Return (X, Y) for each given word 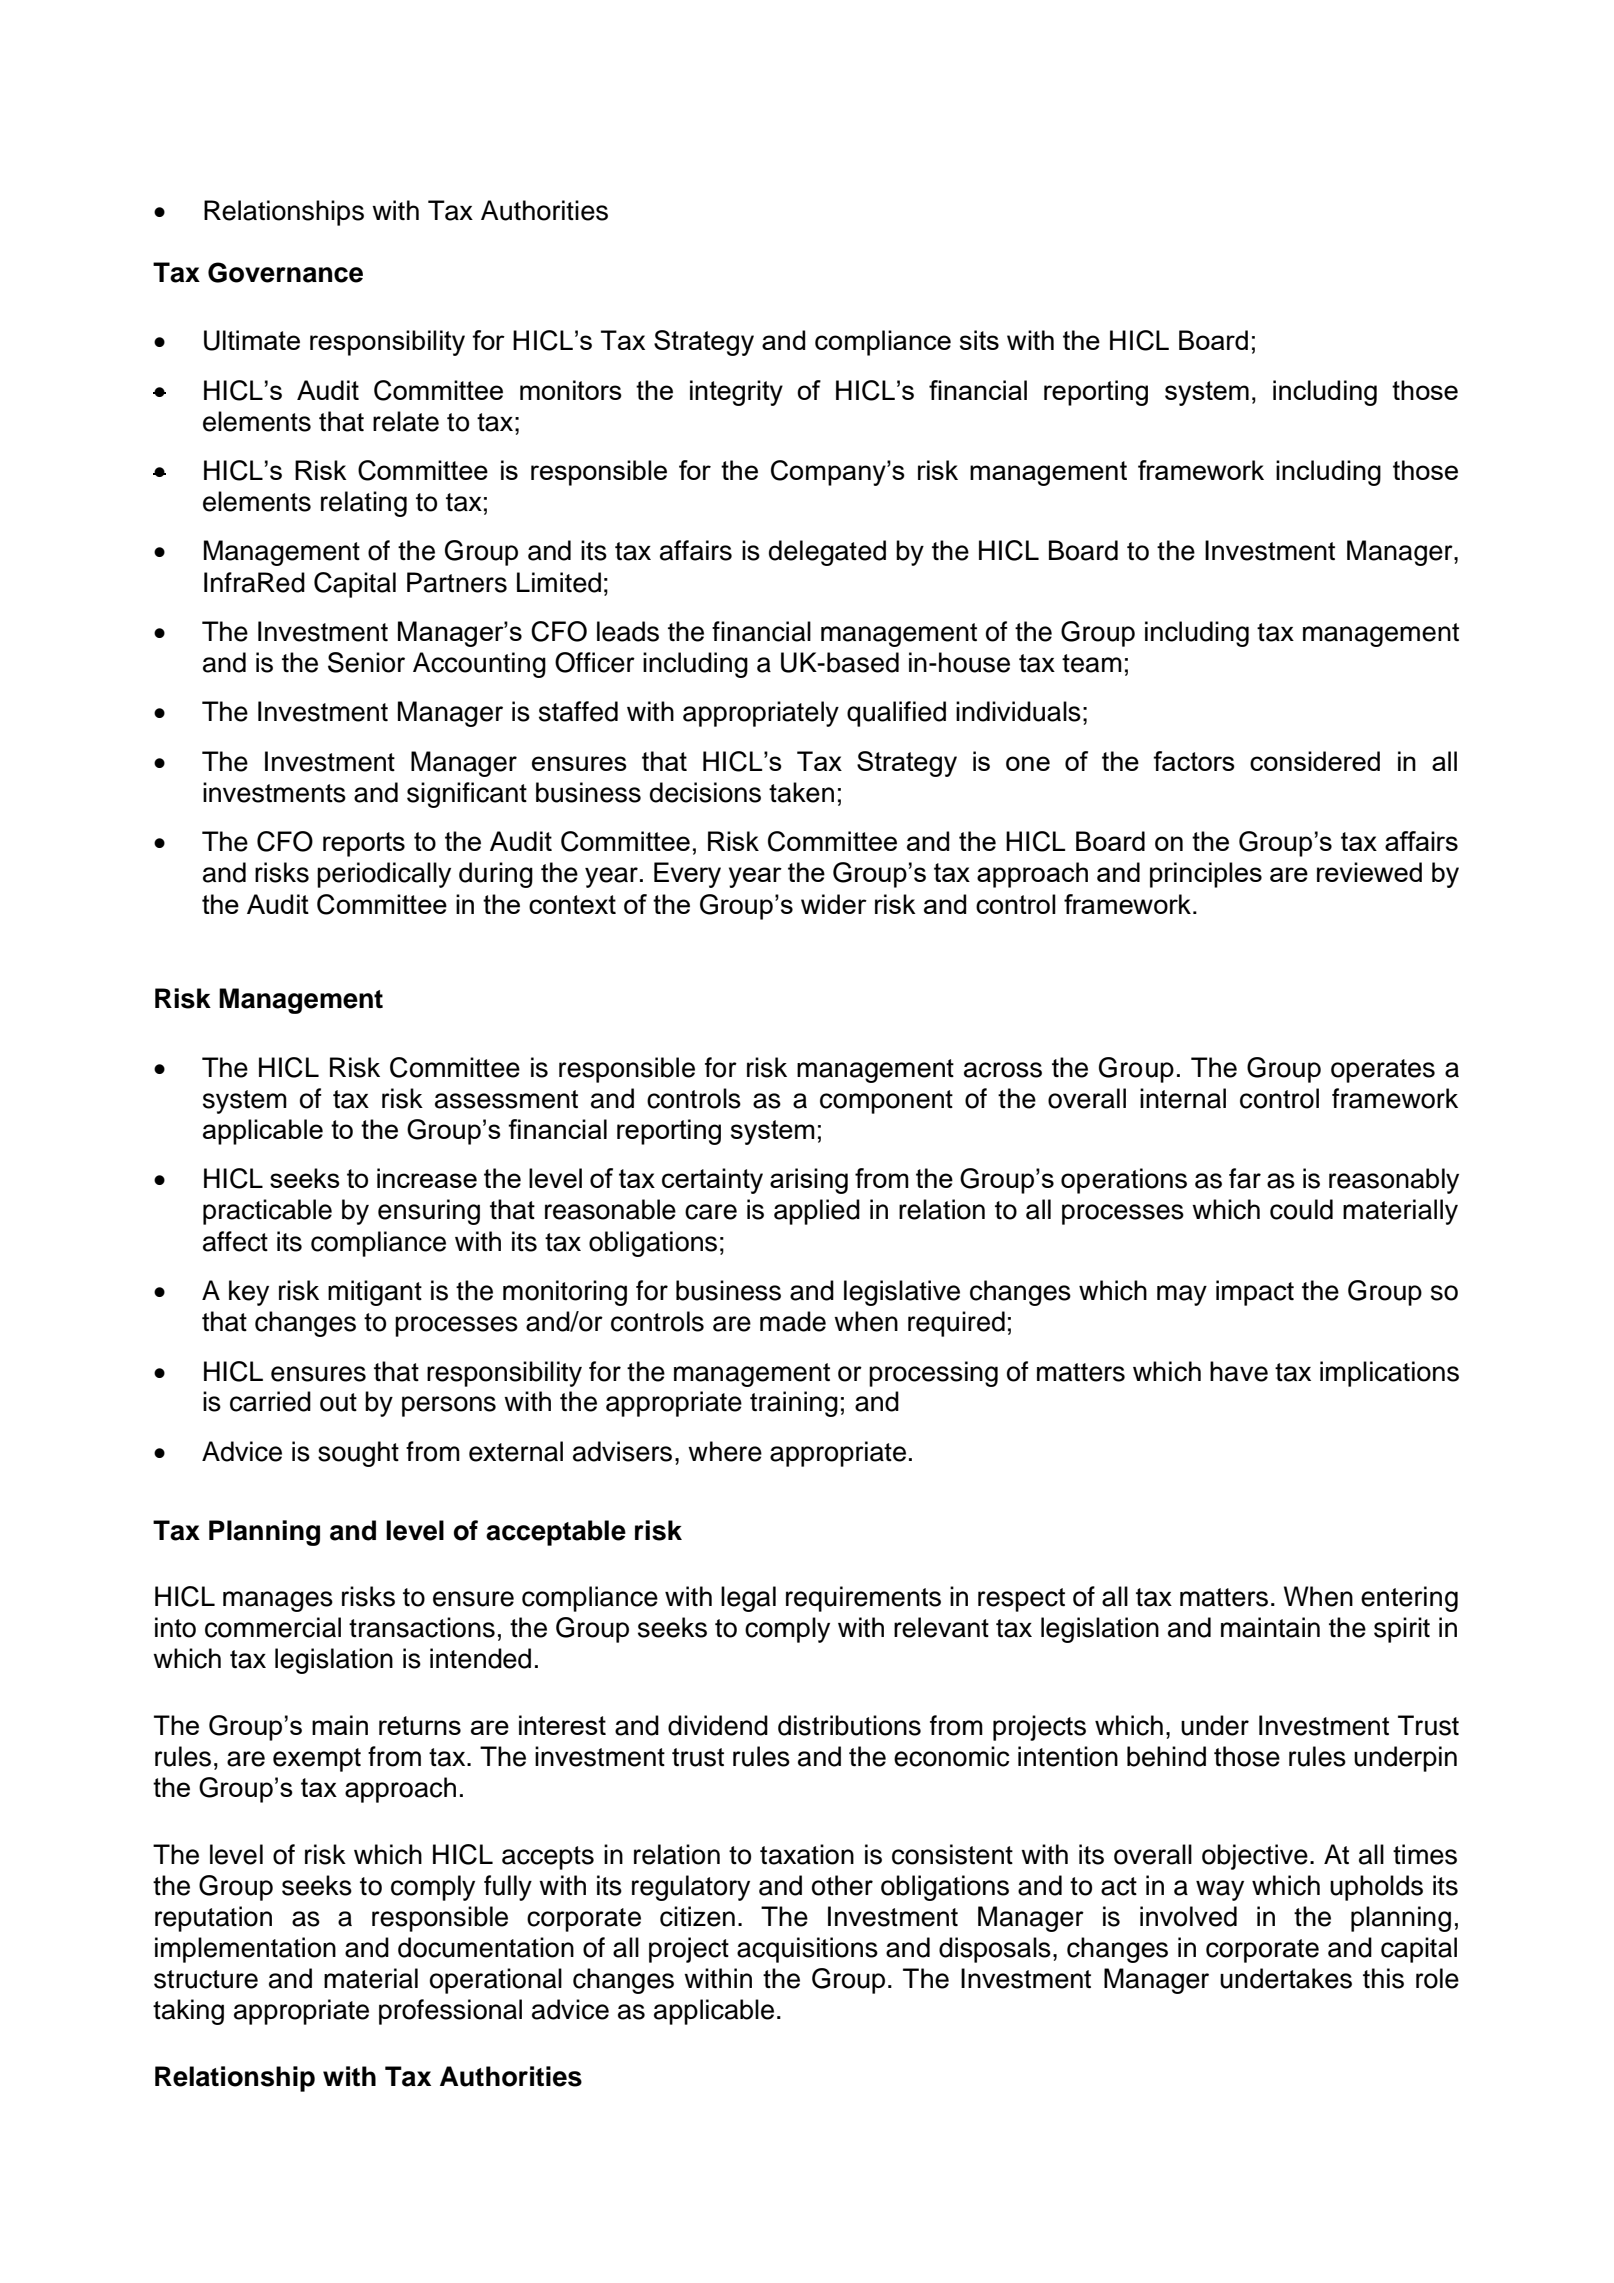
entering (1409, 1599)
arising (809, 1181)
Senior (366, 662)
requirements (863, 1599)
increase (427, 1178)
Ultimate (252, 340)
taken (801, 792)
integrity (736, 393)
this (1383, 1978)
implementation (245, 1950)
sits (979, 340)
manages (278, 1601)
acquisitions (807, 1950)
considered (1315, 761)
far (1245, 1178)
